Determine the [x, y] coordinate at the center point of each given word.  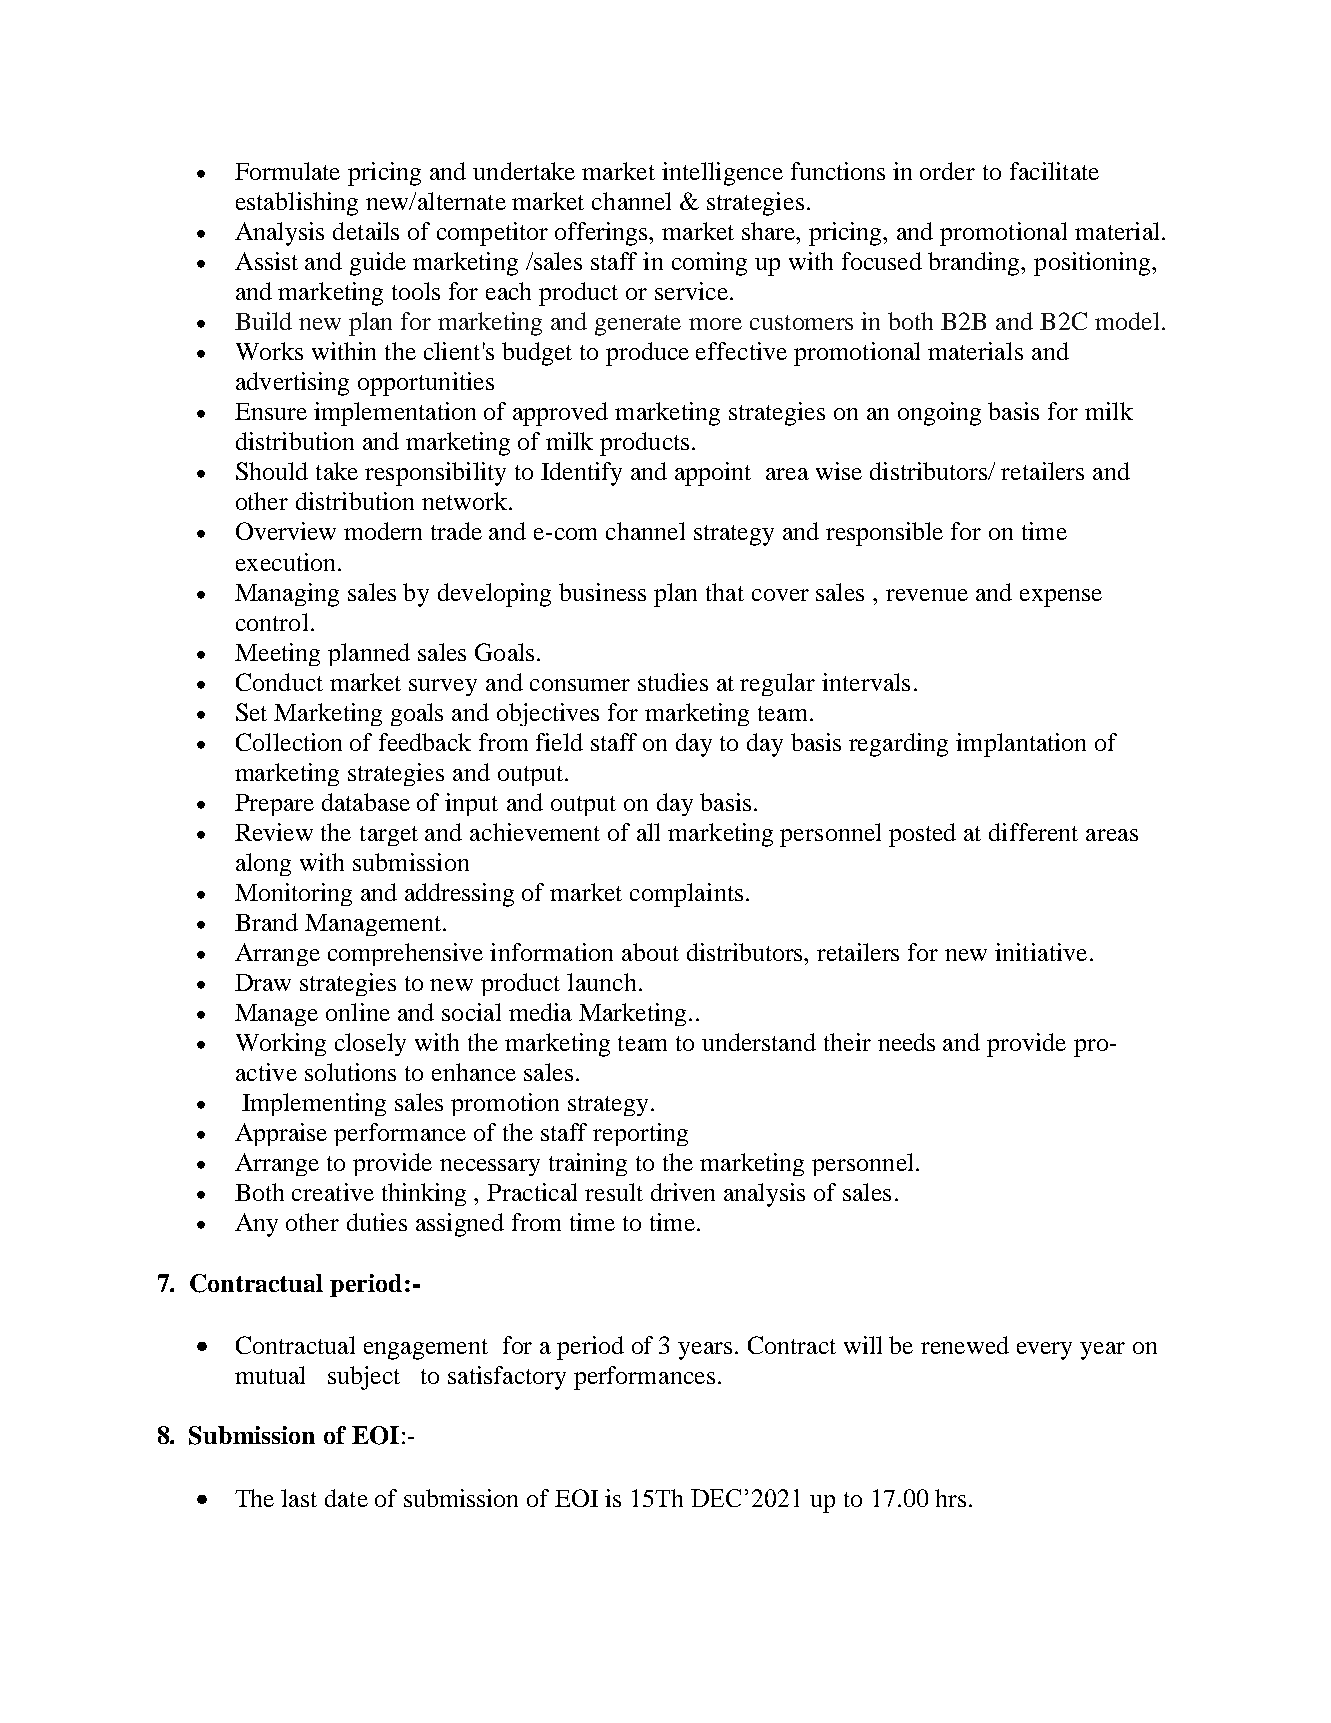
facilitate [1054, 171]
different [1033, 832]
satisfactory [507, 1378]
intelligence [722, 174]
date [346, 1498]
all [648, 832]
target [389, 836]
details [366, 231]
